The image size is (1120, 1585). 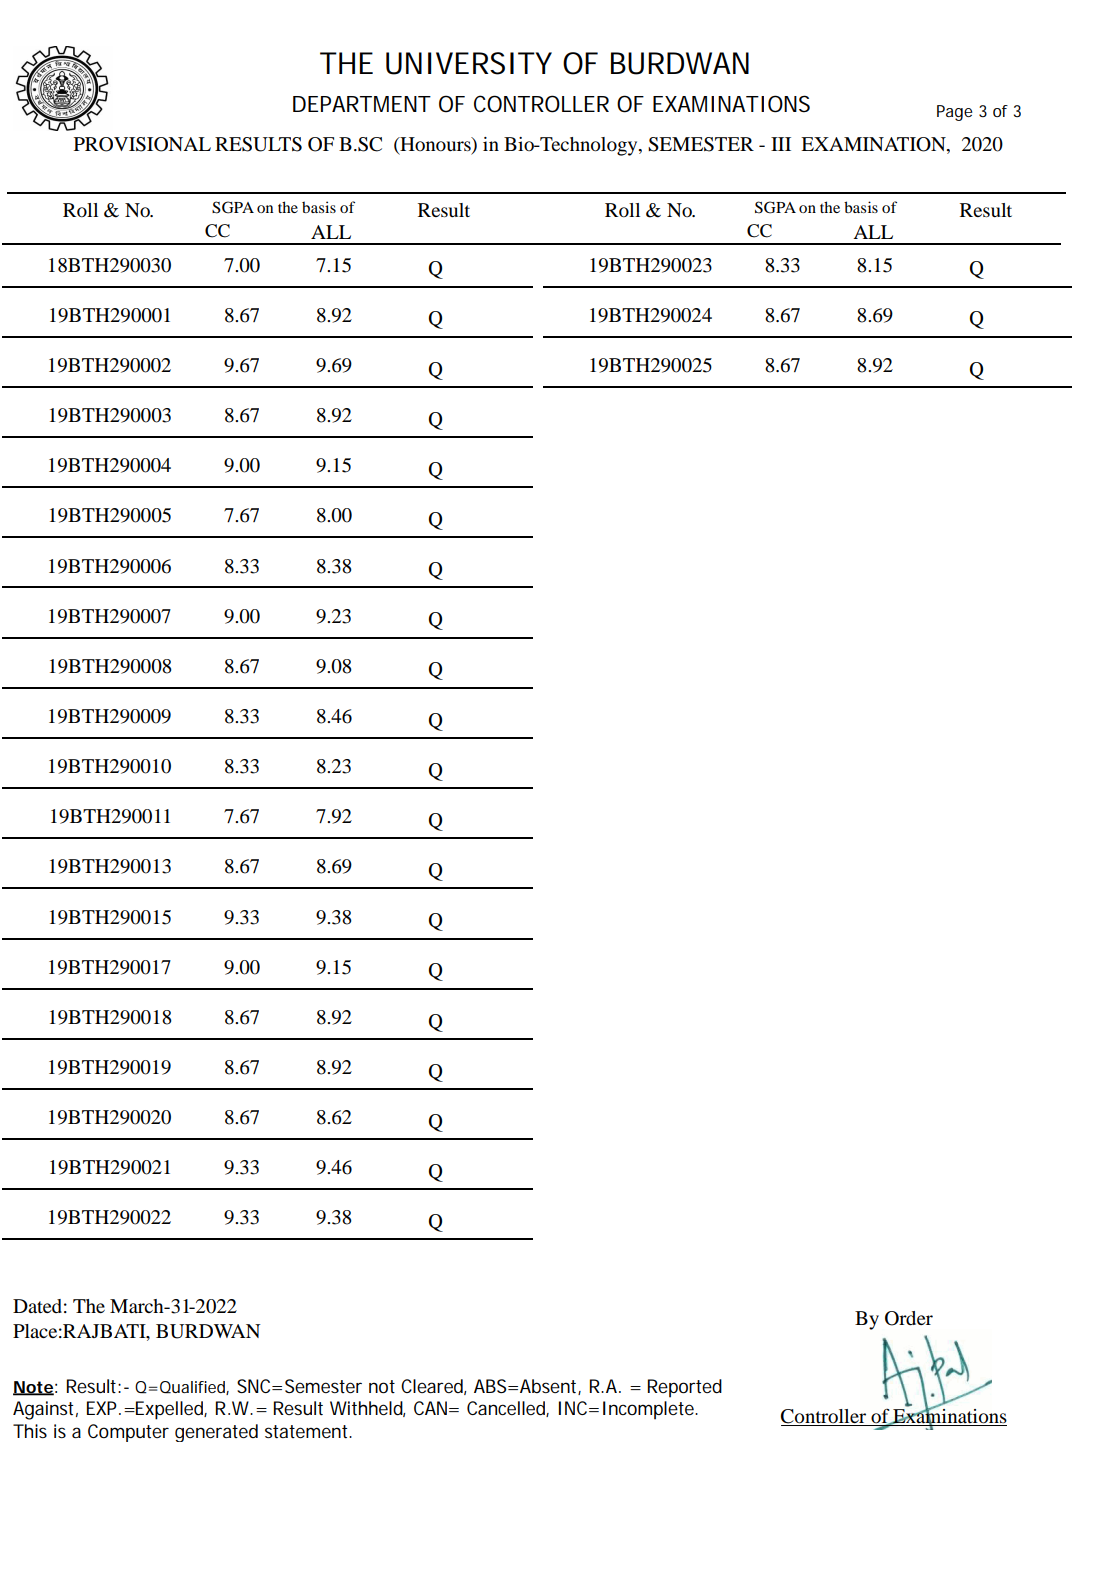 I want to click on This, so click(x=30, y=1431).
